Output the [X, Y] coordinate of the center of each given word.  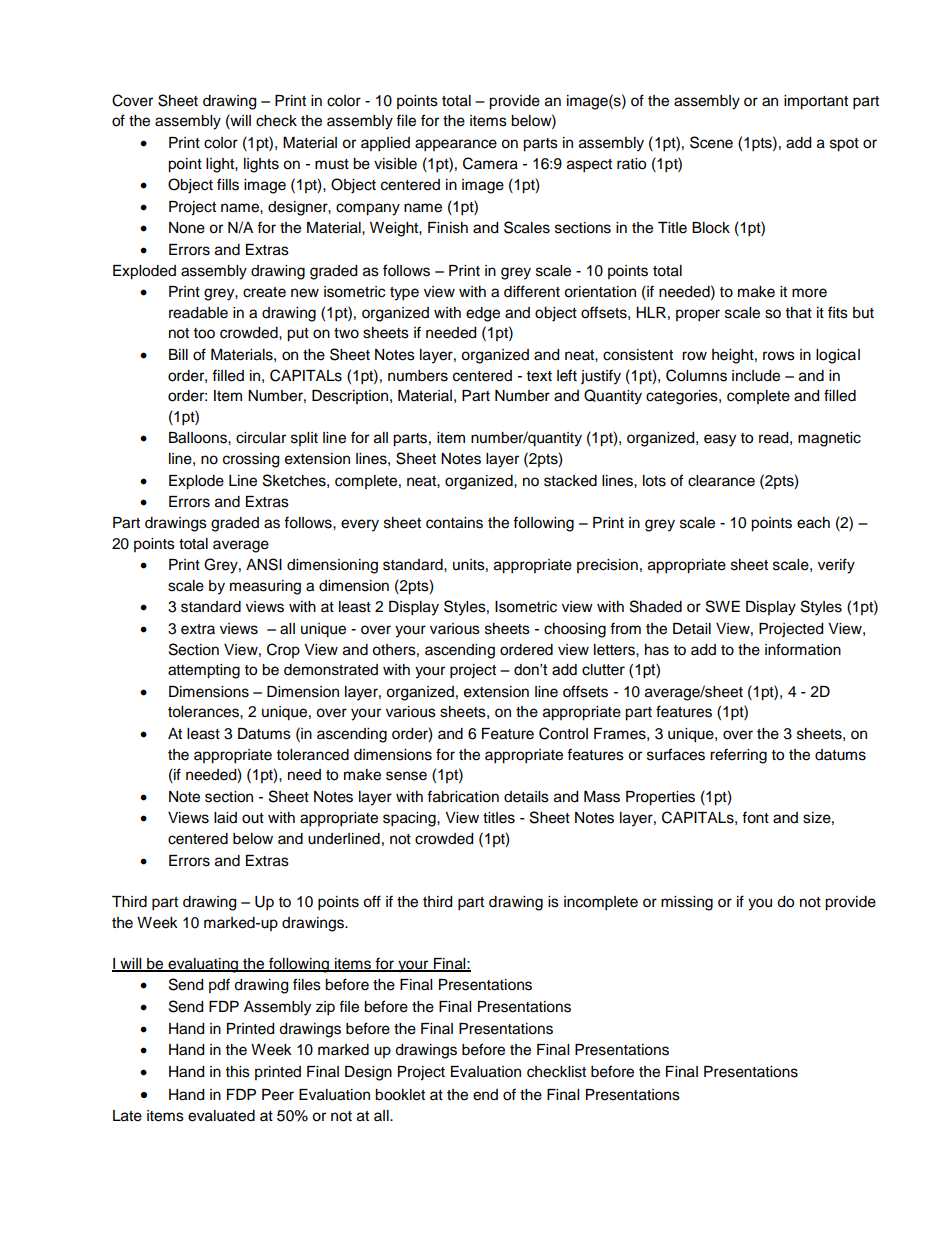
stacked [570, 481]
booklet [400, 1095]
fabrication [463, 796]
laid [225, 818]
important [816, 102]
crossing [251, 460]
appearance [456, 145]
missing [687, 903]
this [238, 1072]
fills [228, 184]
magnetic [829, 439]
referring [738, 756]
